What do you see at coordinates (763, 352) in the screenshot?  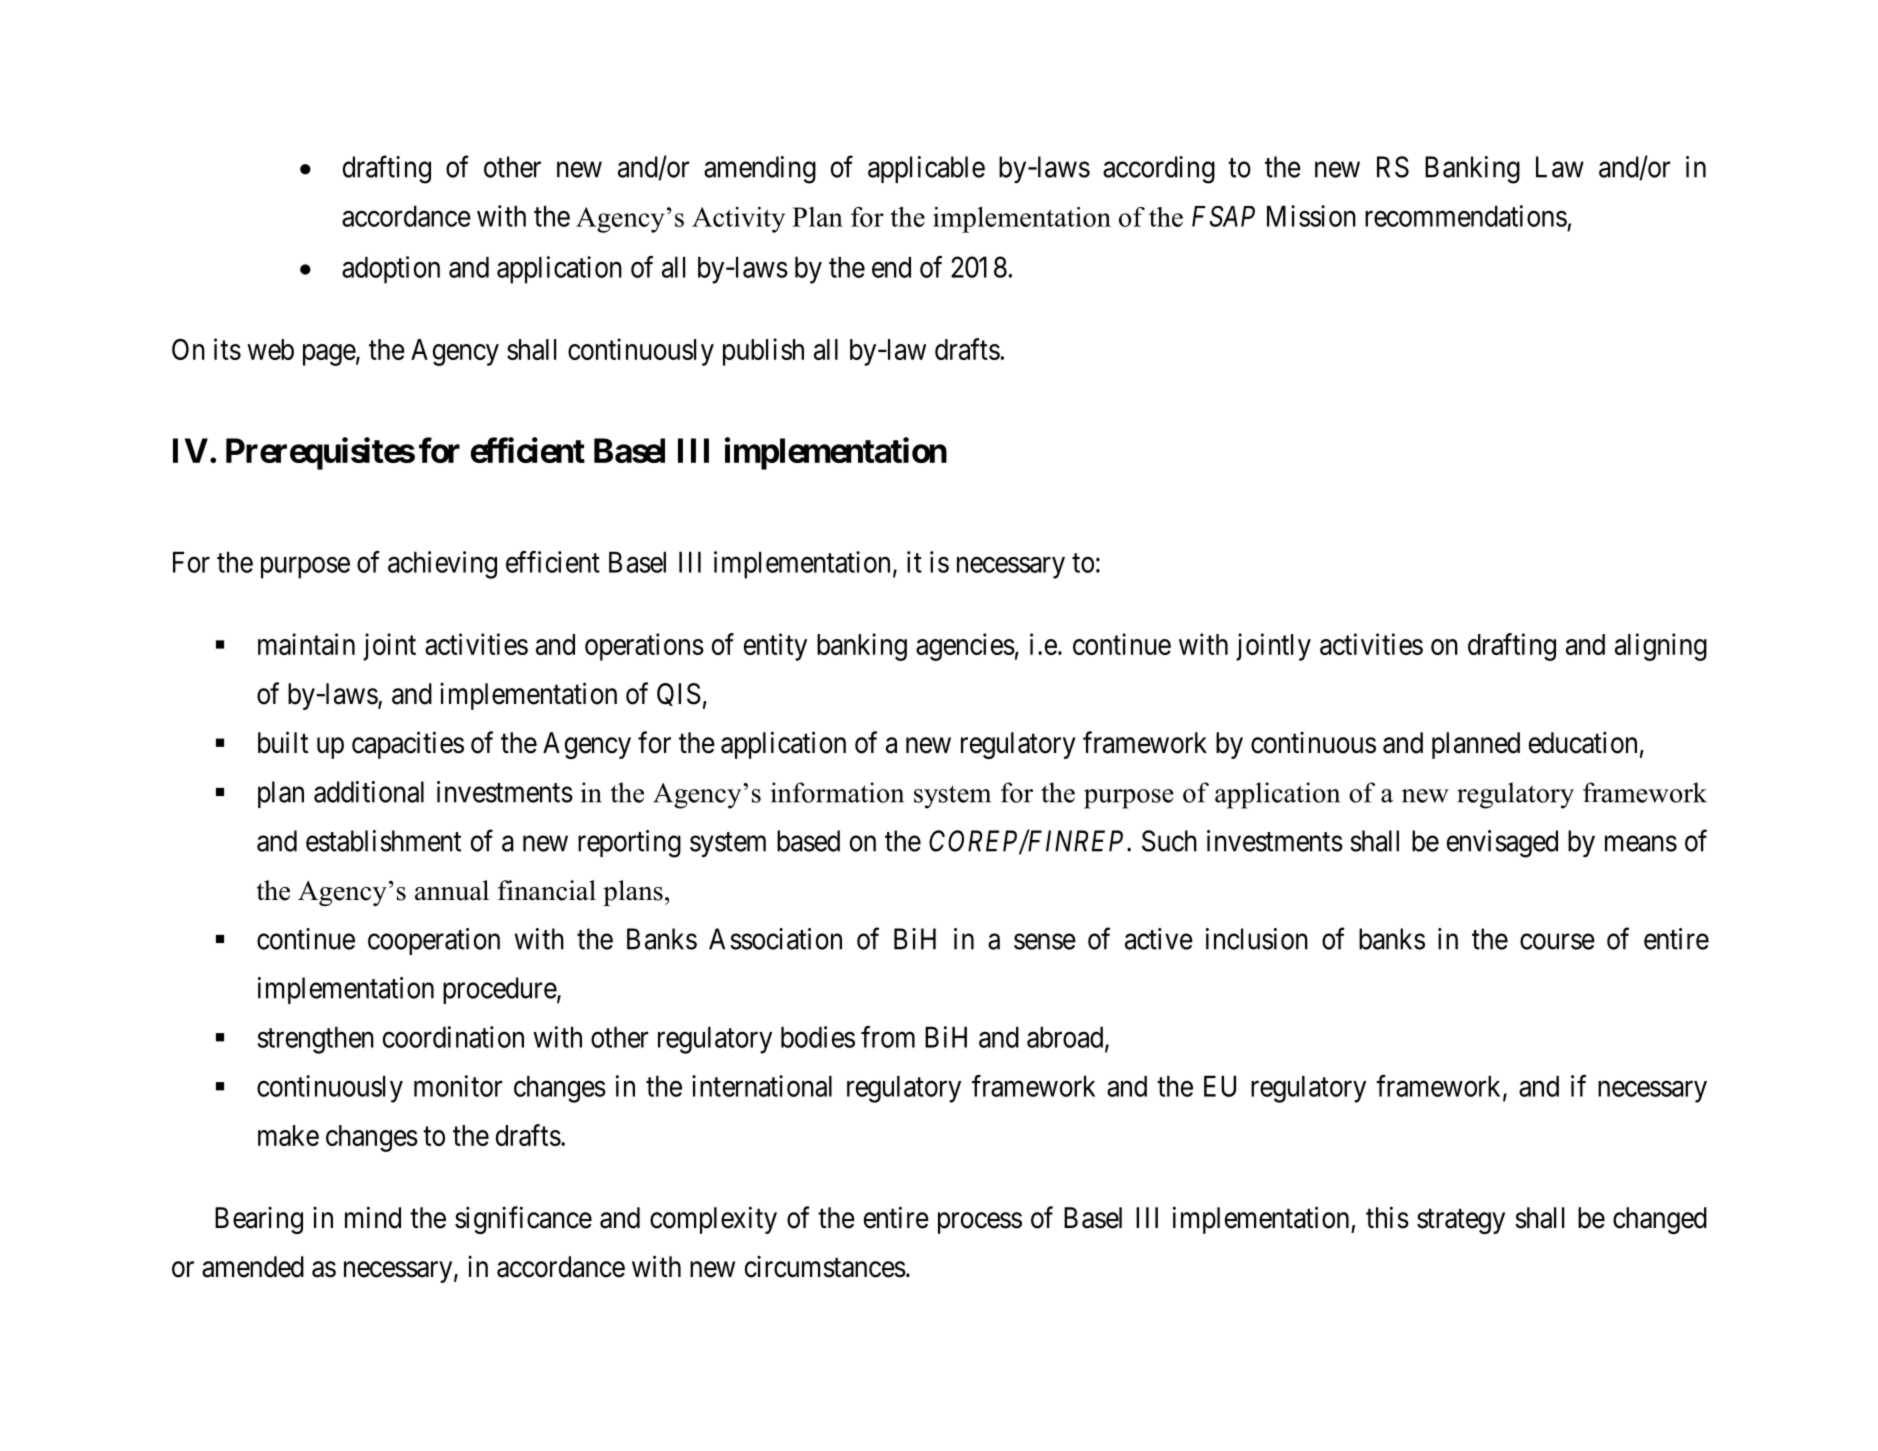 I see `publish` at bounding box center [763, 352].
